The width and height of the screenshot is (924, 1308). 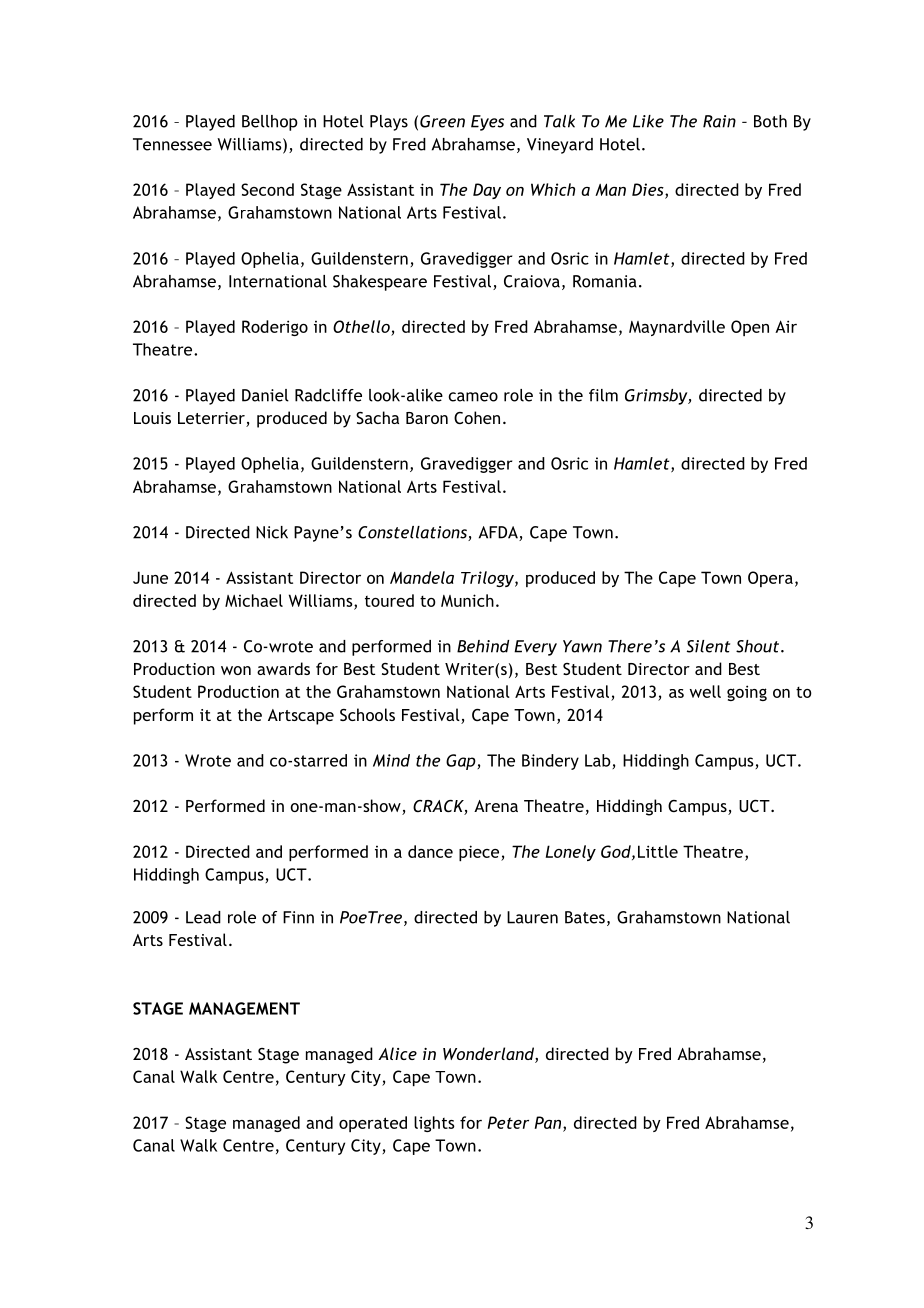 I want to click on piece, so click(x=480, y=853).
